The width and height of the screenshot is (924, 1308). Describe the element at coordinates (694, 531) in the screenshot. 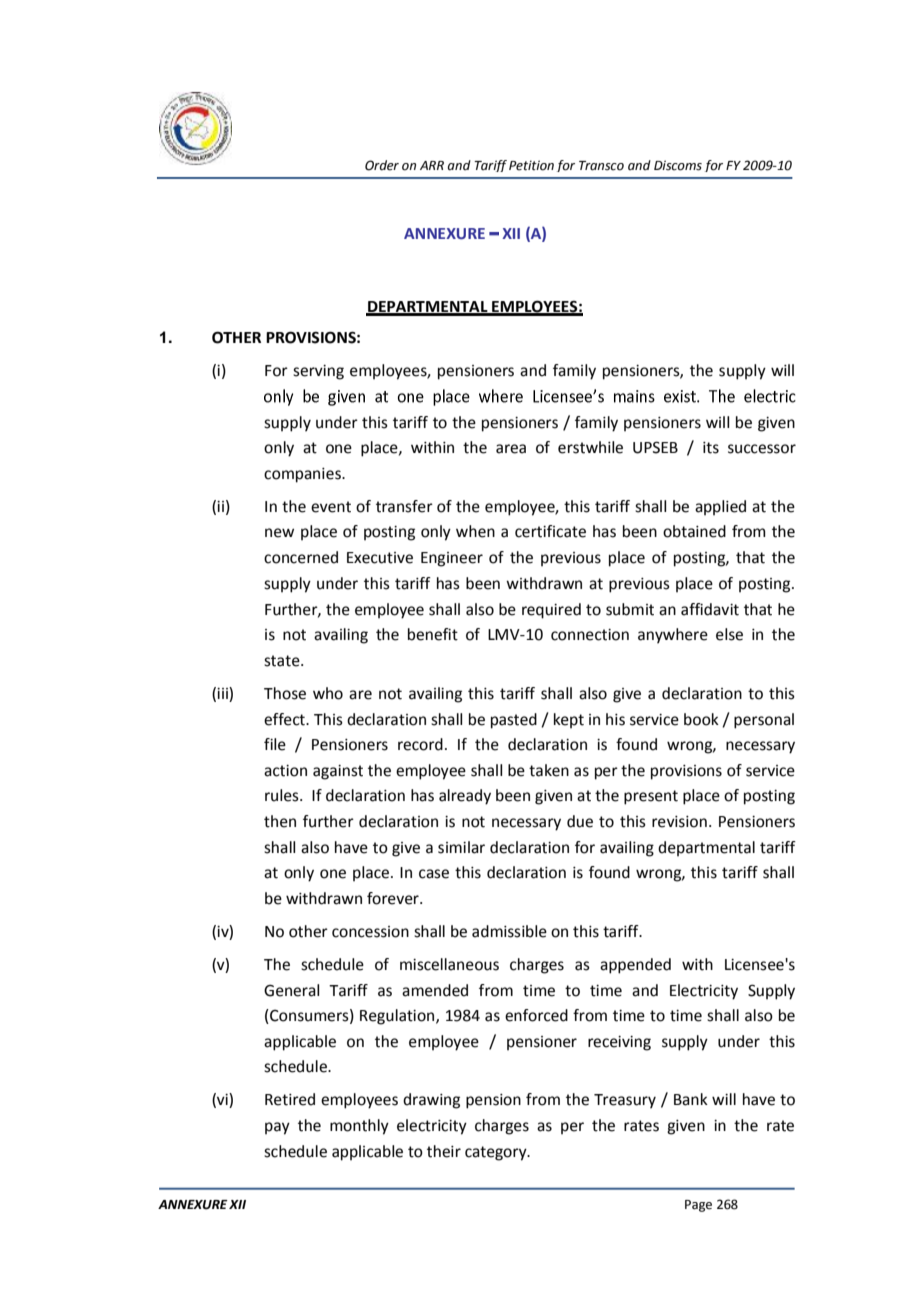

I see `obtained` at that location.
